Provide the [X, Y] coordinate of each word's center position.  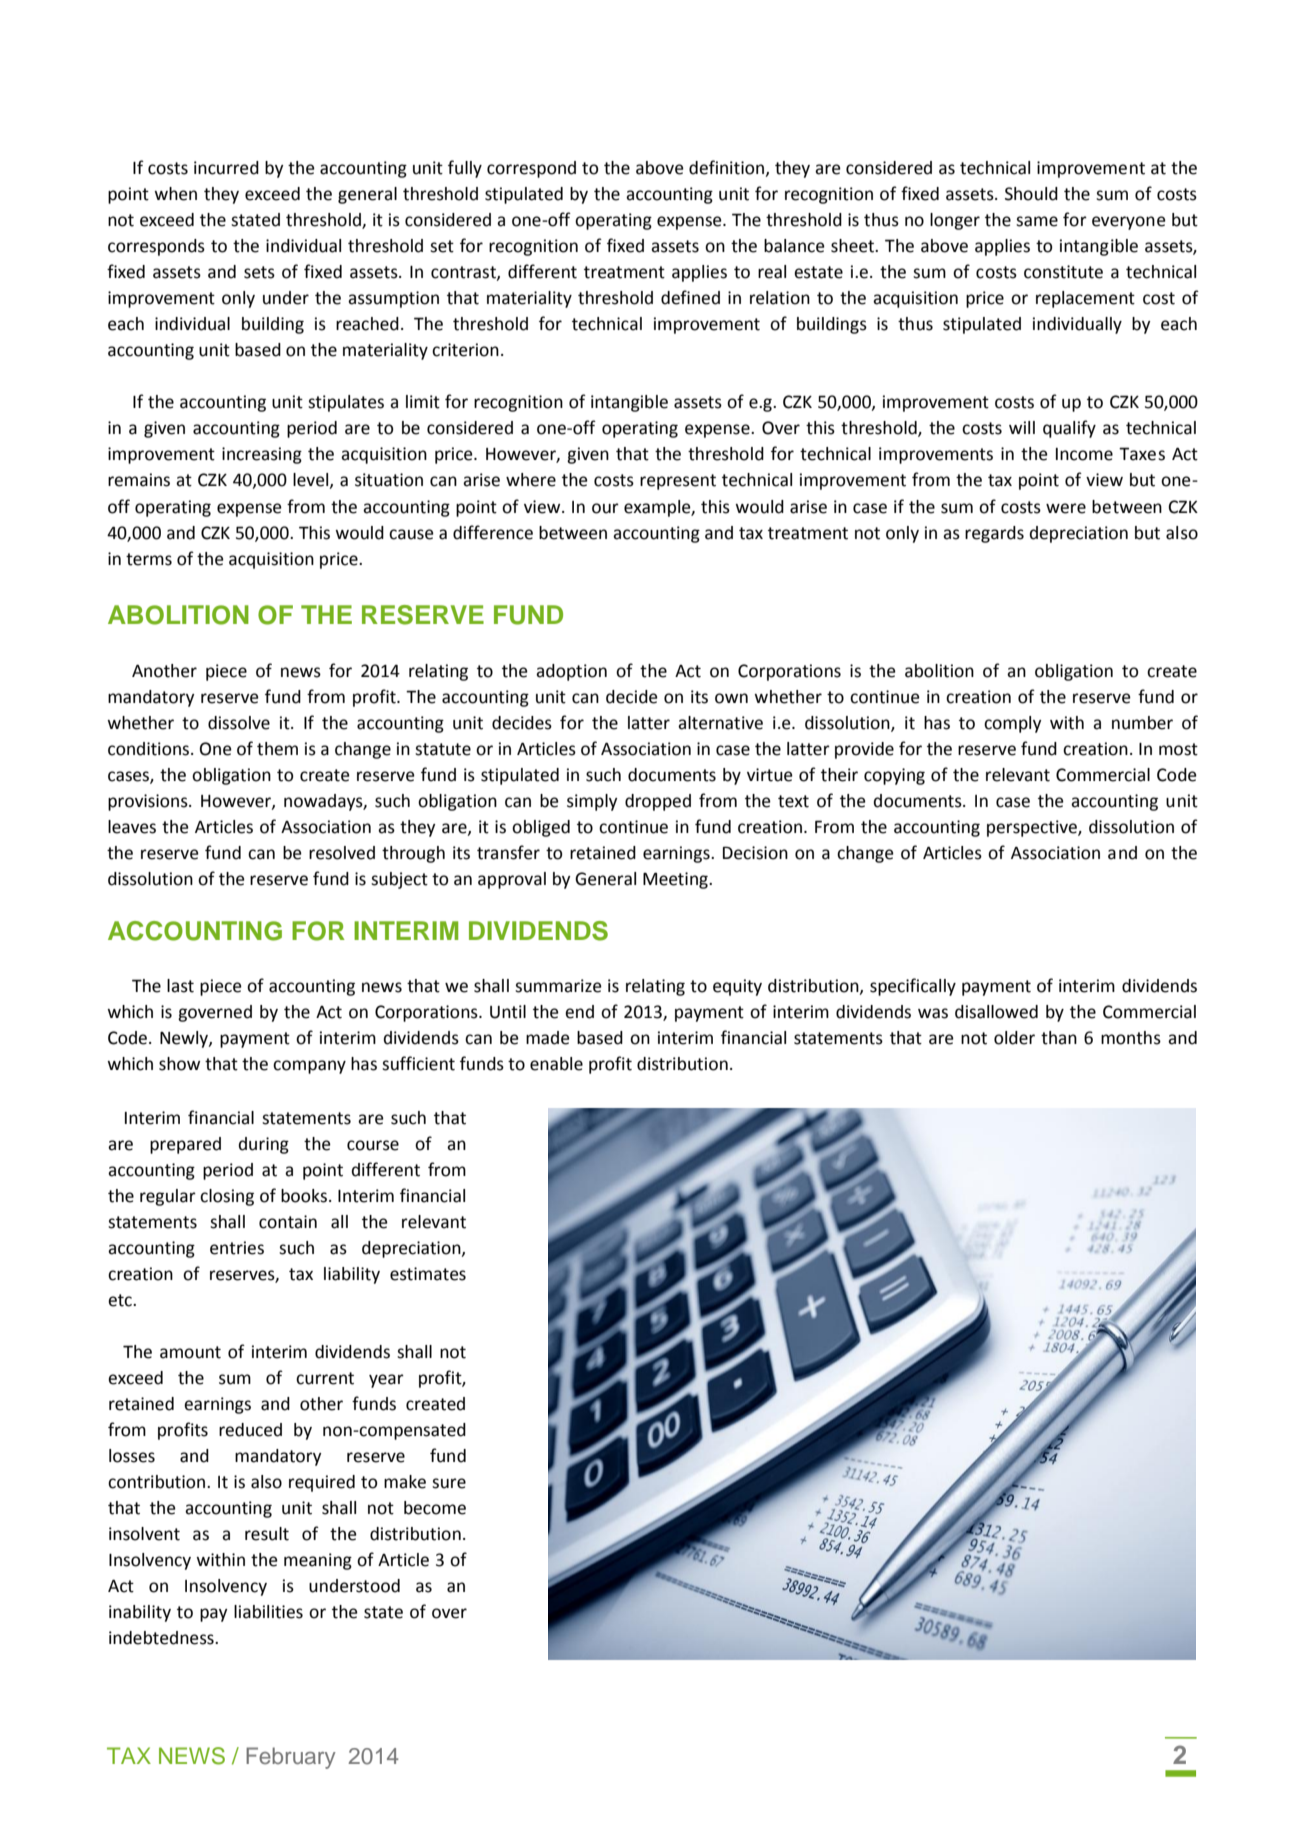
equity [737, 987]
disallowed [996, 1012]
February [291, 1758]
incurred [226, 168]
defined [690, 297]
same [1037, 221]
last [180, 986]
